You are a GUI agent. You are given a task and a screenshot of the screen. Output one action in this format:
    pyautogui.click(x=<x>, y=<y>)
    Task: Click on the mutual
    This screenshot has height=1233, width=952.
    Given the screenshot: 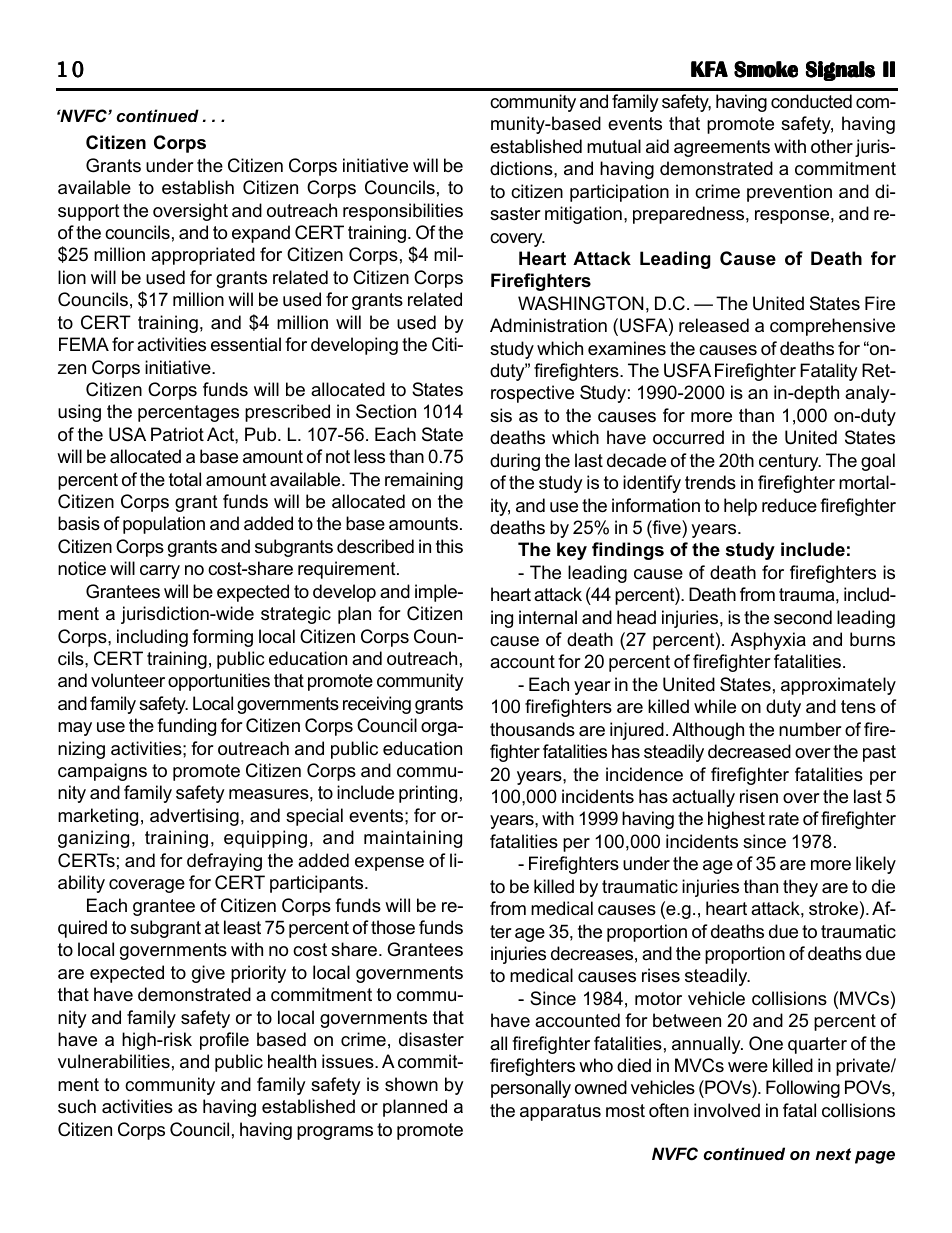 What is the action you would take?
    pyautogui.click(x=614, y=146)
